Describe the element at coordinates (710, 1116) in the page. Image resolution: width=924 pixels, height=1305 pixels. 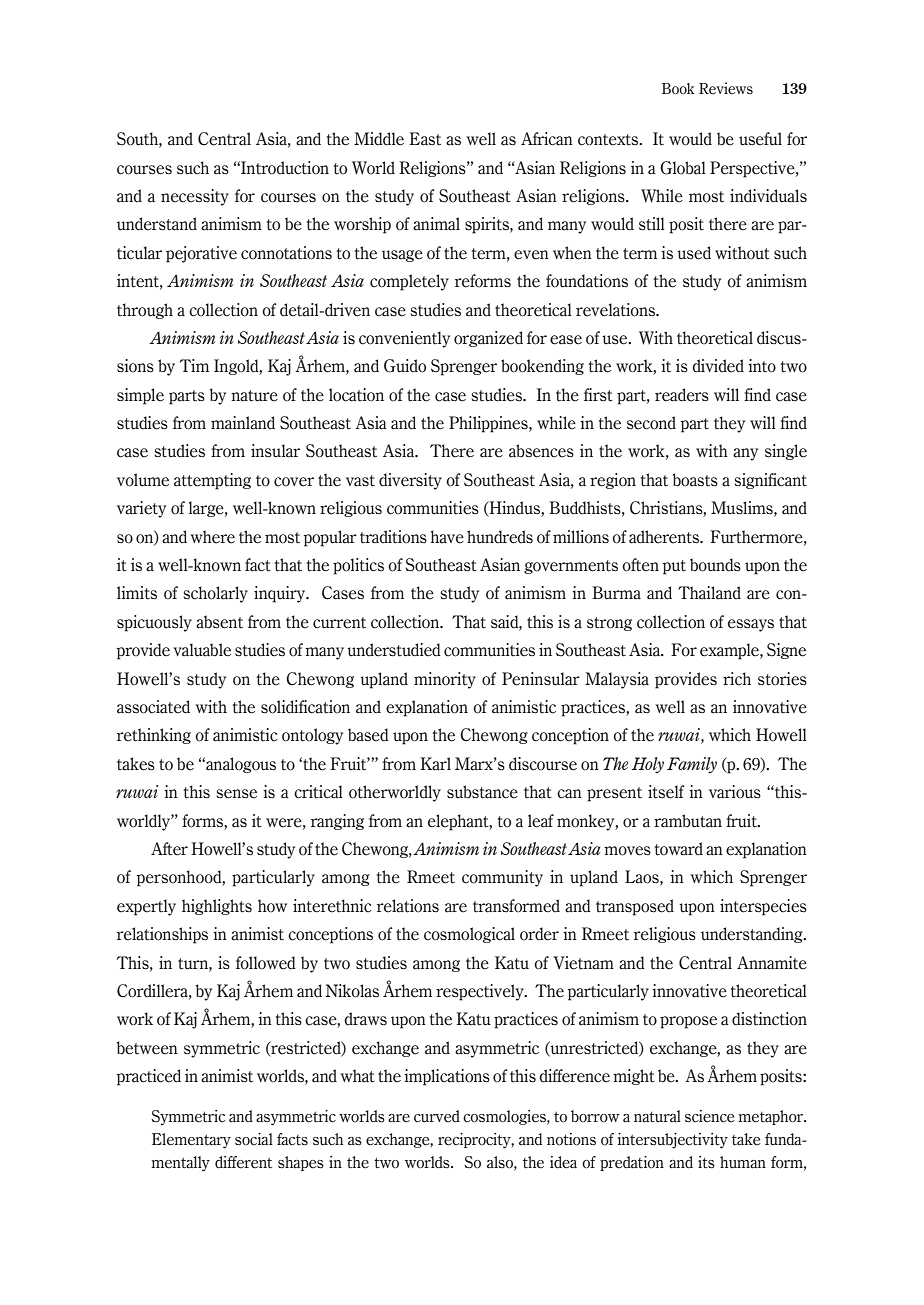
I see `science` at that location.
